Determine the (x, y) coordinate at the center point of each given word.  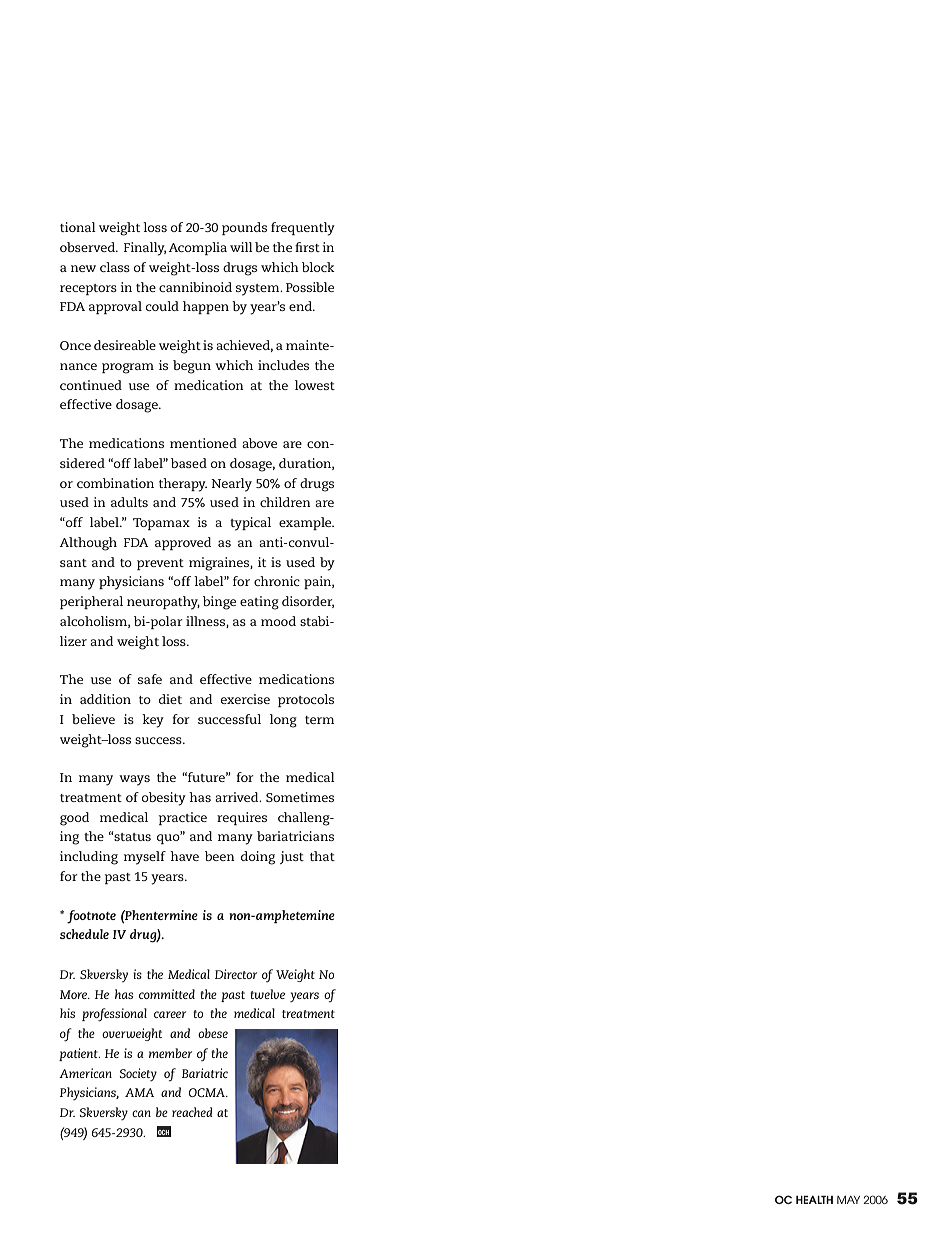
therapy (183, 485)
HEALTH (814, 1199)
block (318, 267)
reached (192, 1112)
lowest (315, 385)
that (322, 856)
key (153, 721)
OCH (164, 1132)
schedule (84, 934)
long (283, 721)
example (306, 523)
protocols (306, 700)
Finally (145, 249)
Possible (310, 287)
